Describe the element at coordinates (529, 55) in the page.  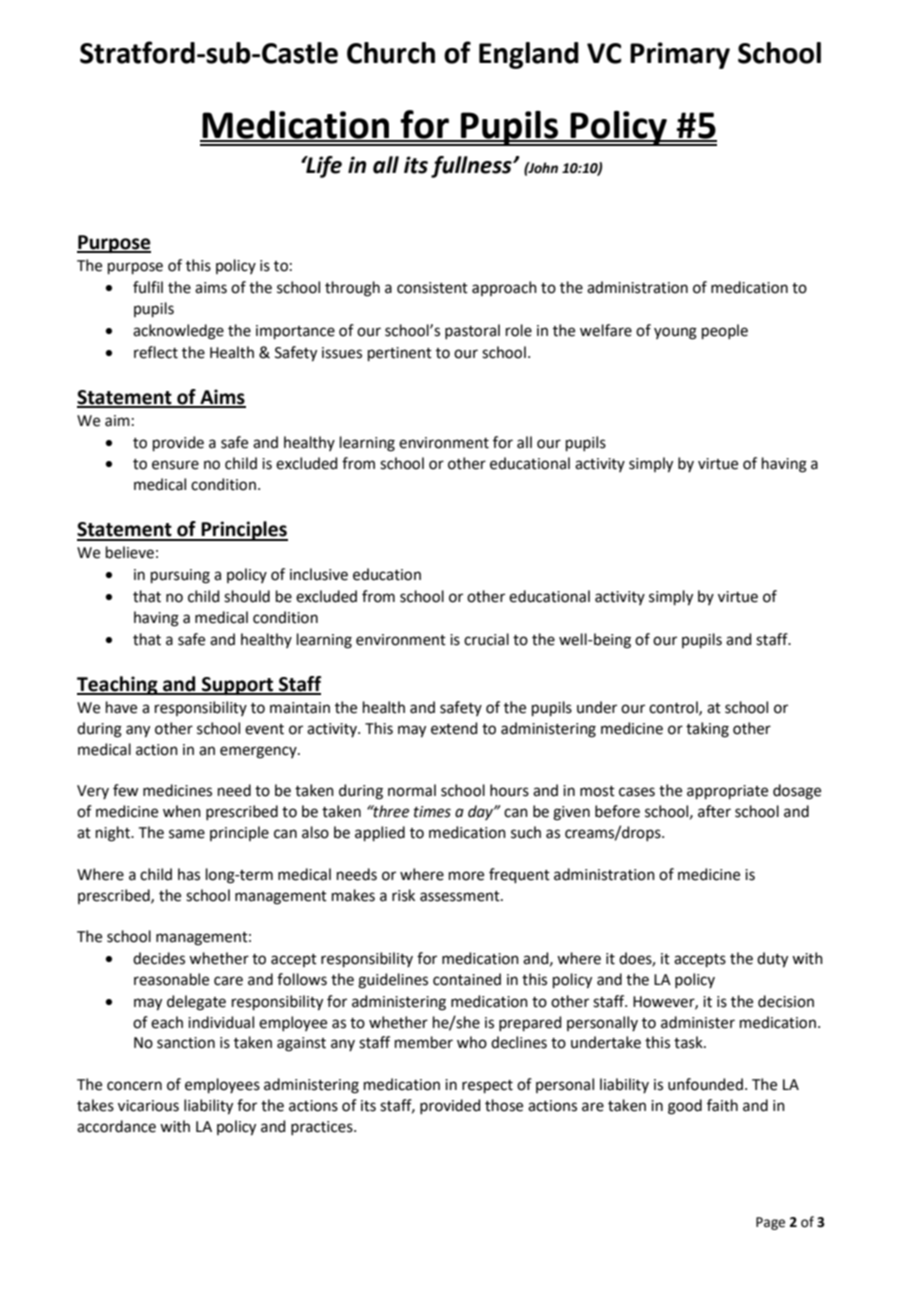
I see `England` at that location.
